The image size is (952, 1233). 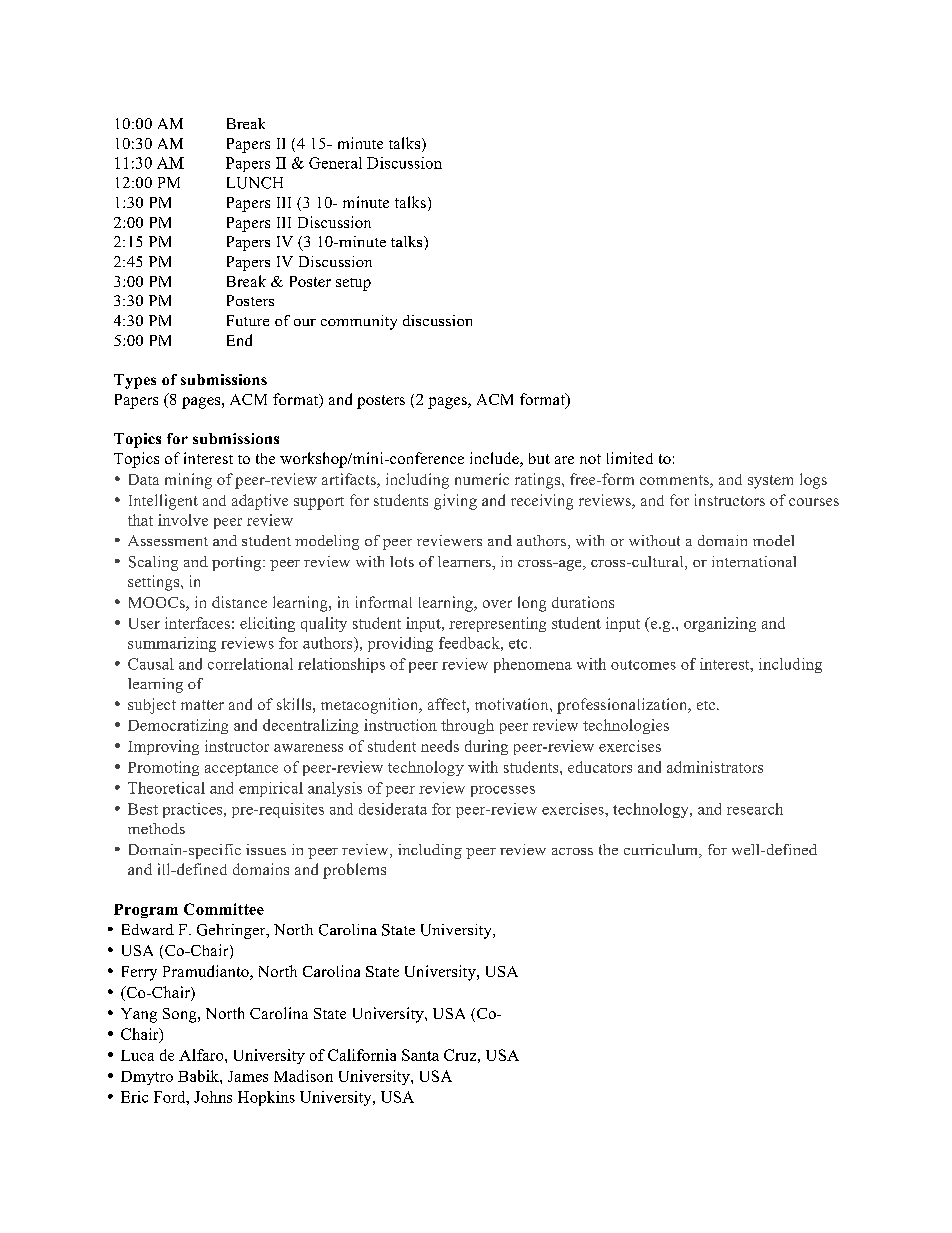 What do you see at coordinates (241, 769) in the screenshot?
I see `acceptance` at bounding box center [241, 769].
